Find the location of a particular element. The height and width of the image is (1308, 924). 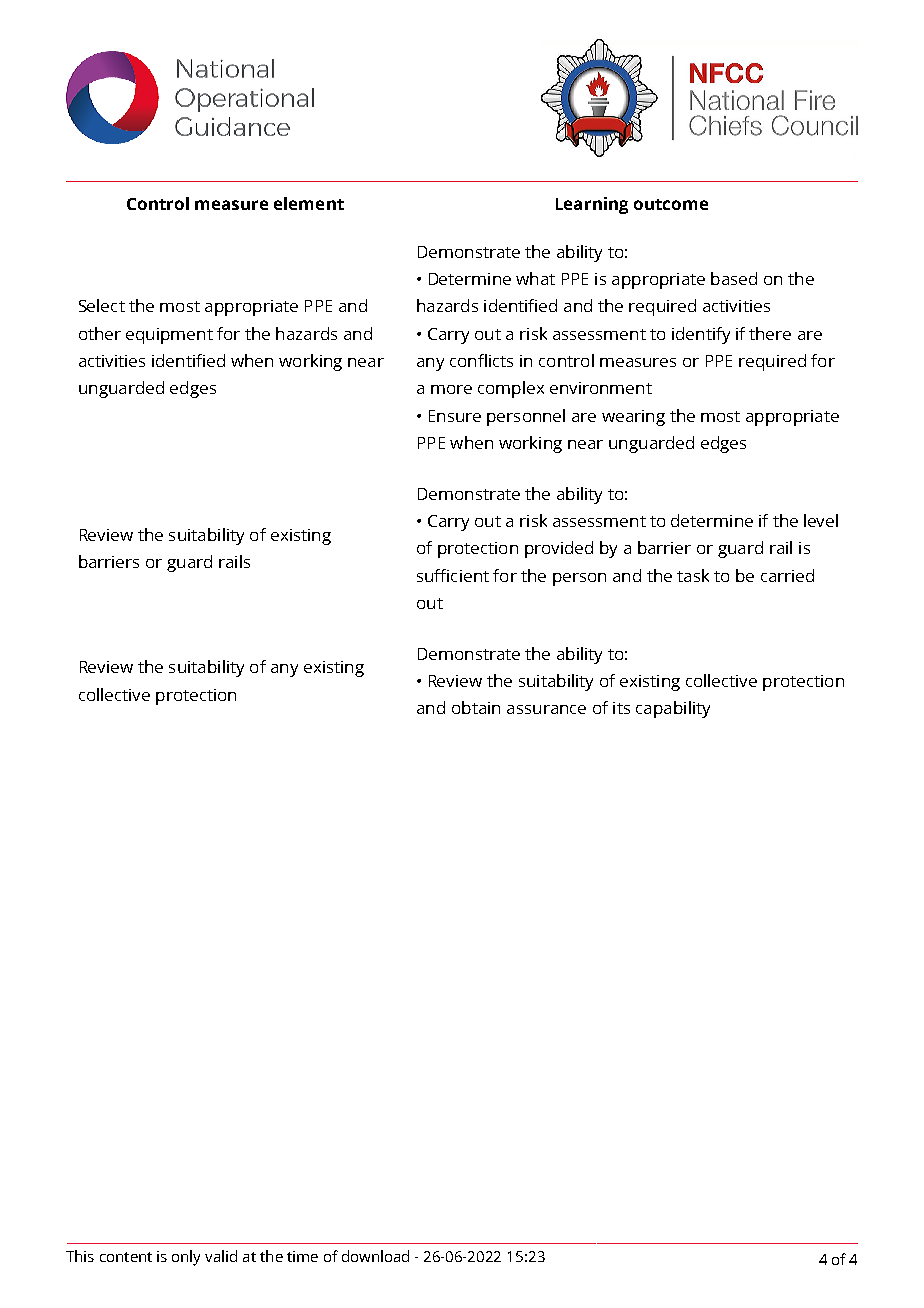

download is located at coordinates (375, 1256).
